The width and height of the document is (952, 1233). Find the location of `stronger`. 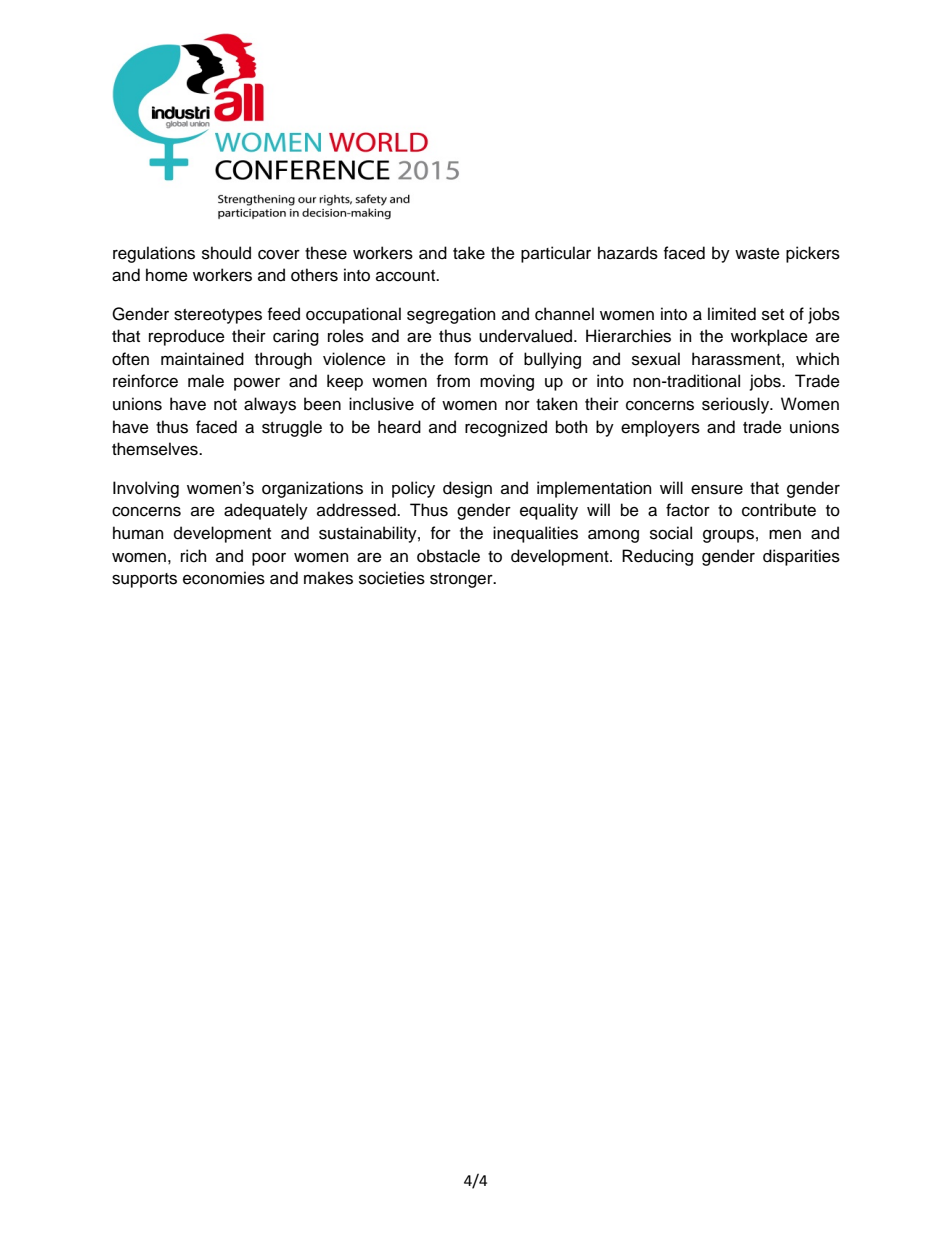

stronger is located at coordinates (462, 580).
